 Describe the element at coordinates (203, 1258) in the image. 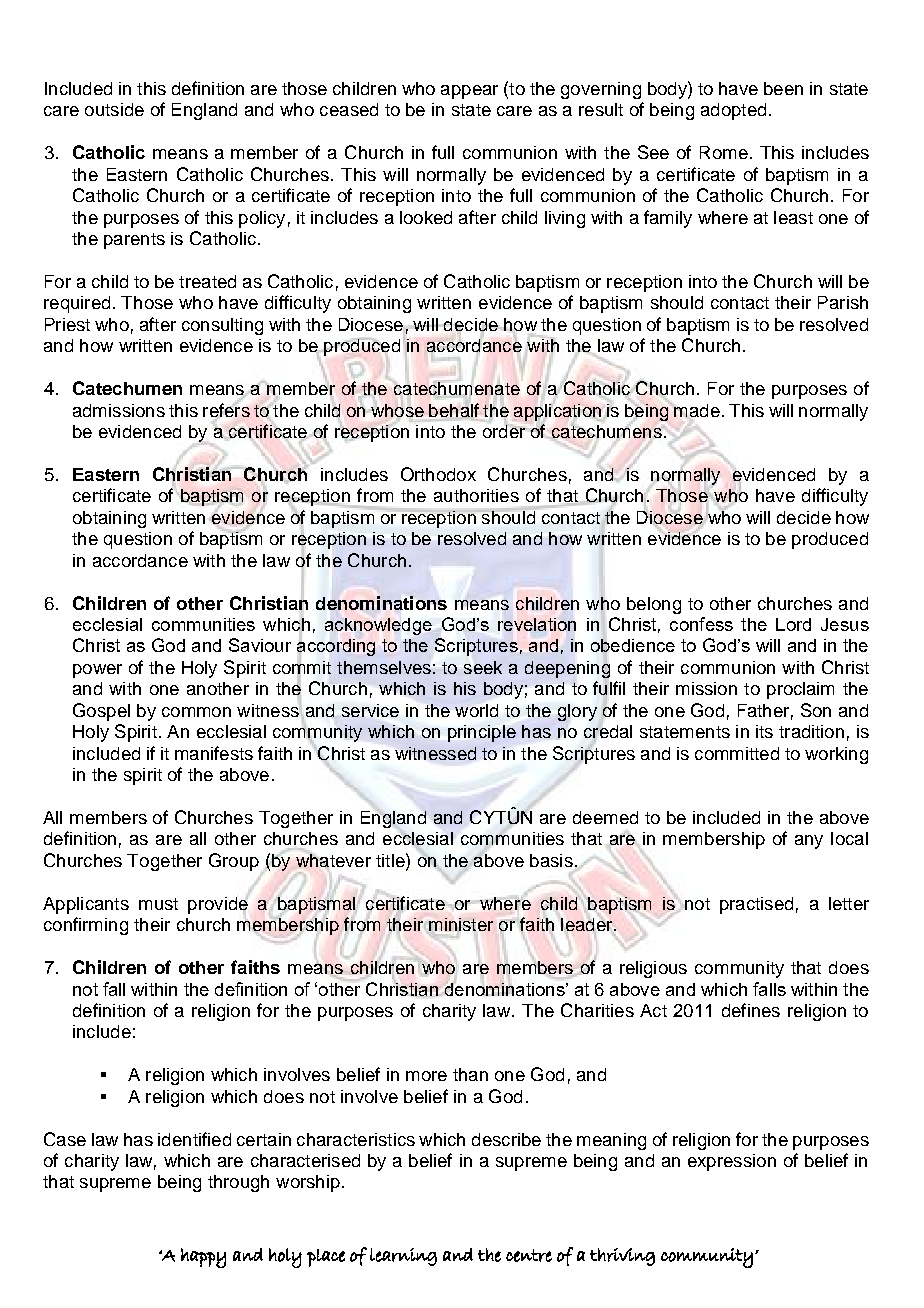

I see `happy` at that location.
